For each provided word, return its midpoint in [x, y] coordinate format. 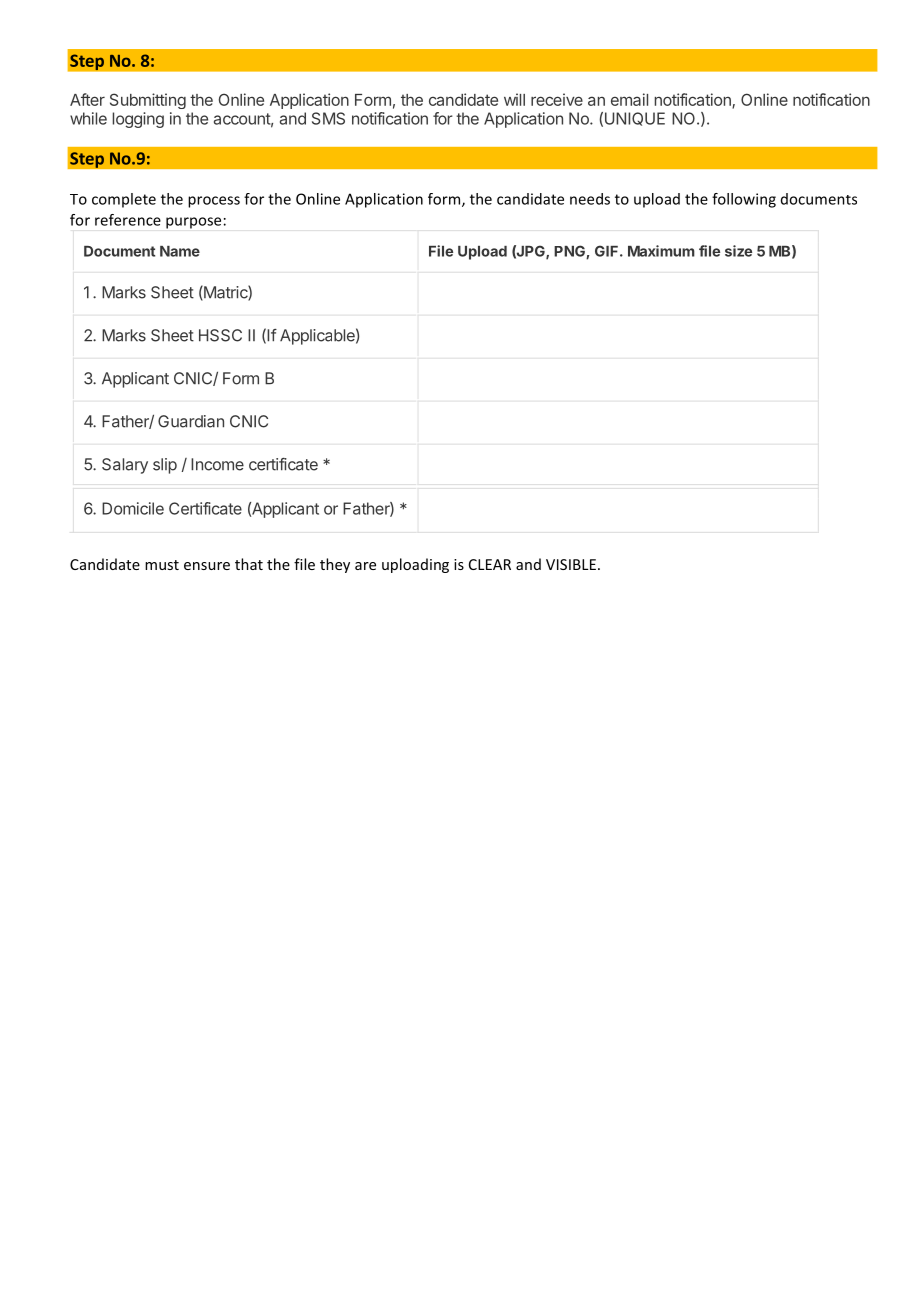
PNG [570, 252]
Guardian [191, 421]
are [365, 566]
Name [180, 251]
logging [138, 120]
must [162, 565]
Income [217, 464]
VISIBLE [571, 564]
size [738, 251]
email [629, 99]
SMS [328, 118]
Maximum [661, 251]
